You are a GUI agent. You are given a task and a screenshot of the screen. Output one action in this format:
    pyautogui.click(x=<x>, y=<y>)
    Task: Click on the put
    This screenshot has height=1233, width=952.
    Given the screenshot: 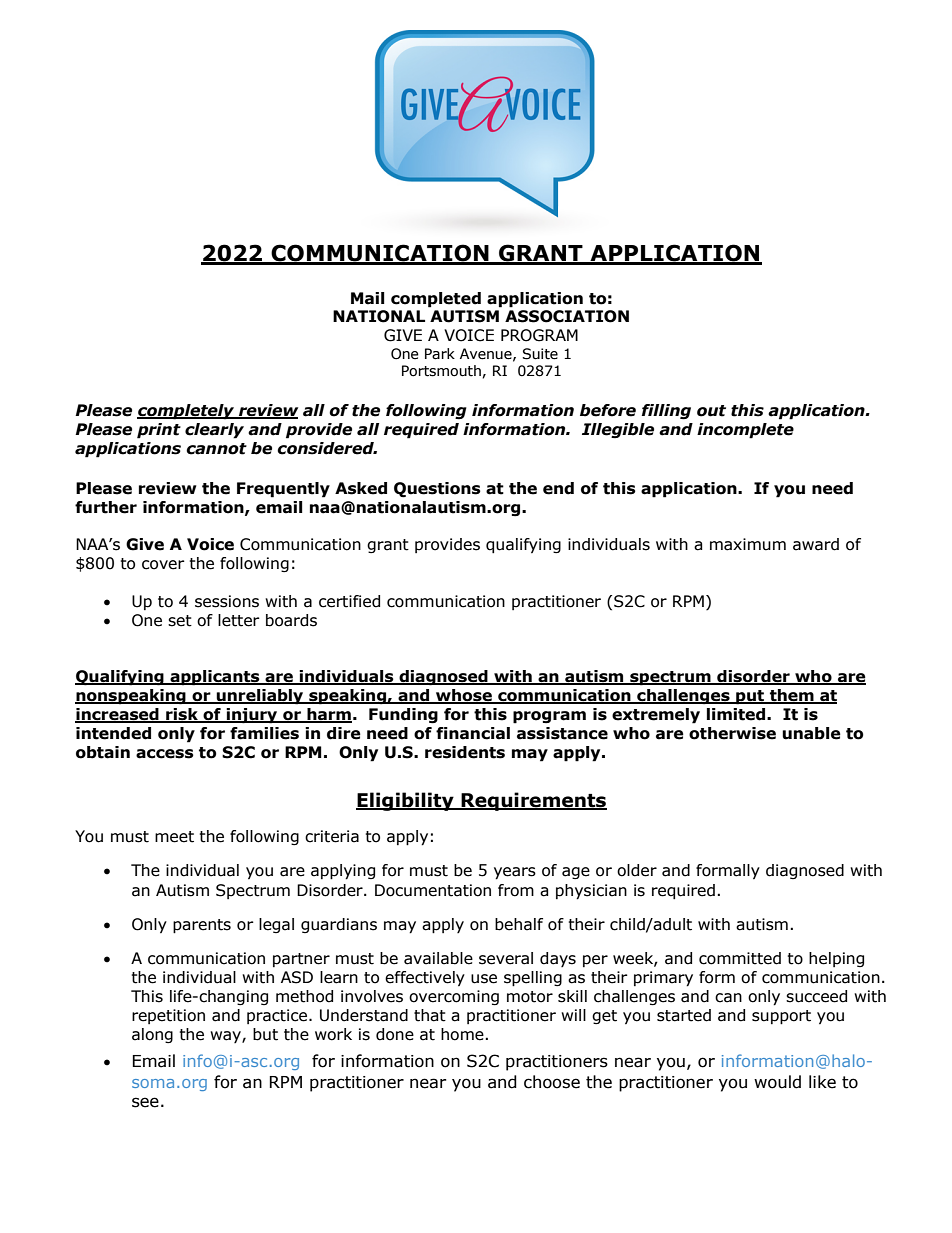 What is the action you would take?
    pyautogui.click(x=750, y=697)
